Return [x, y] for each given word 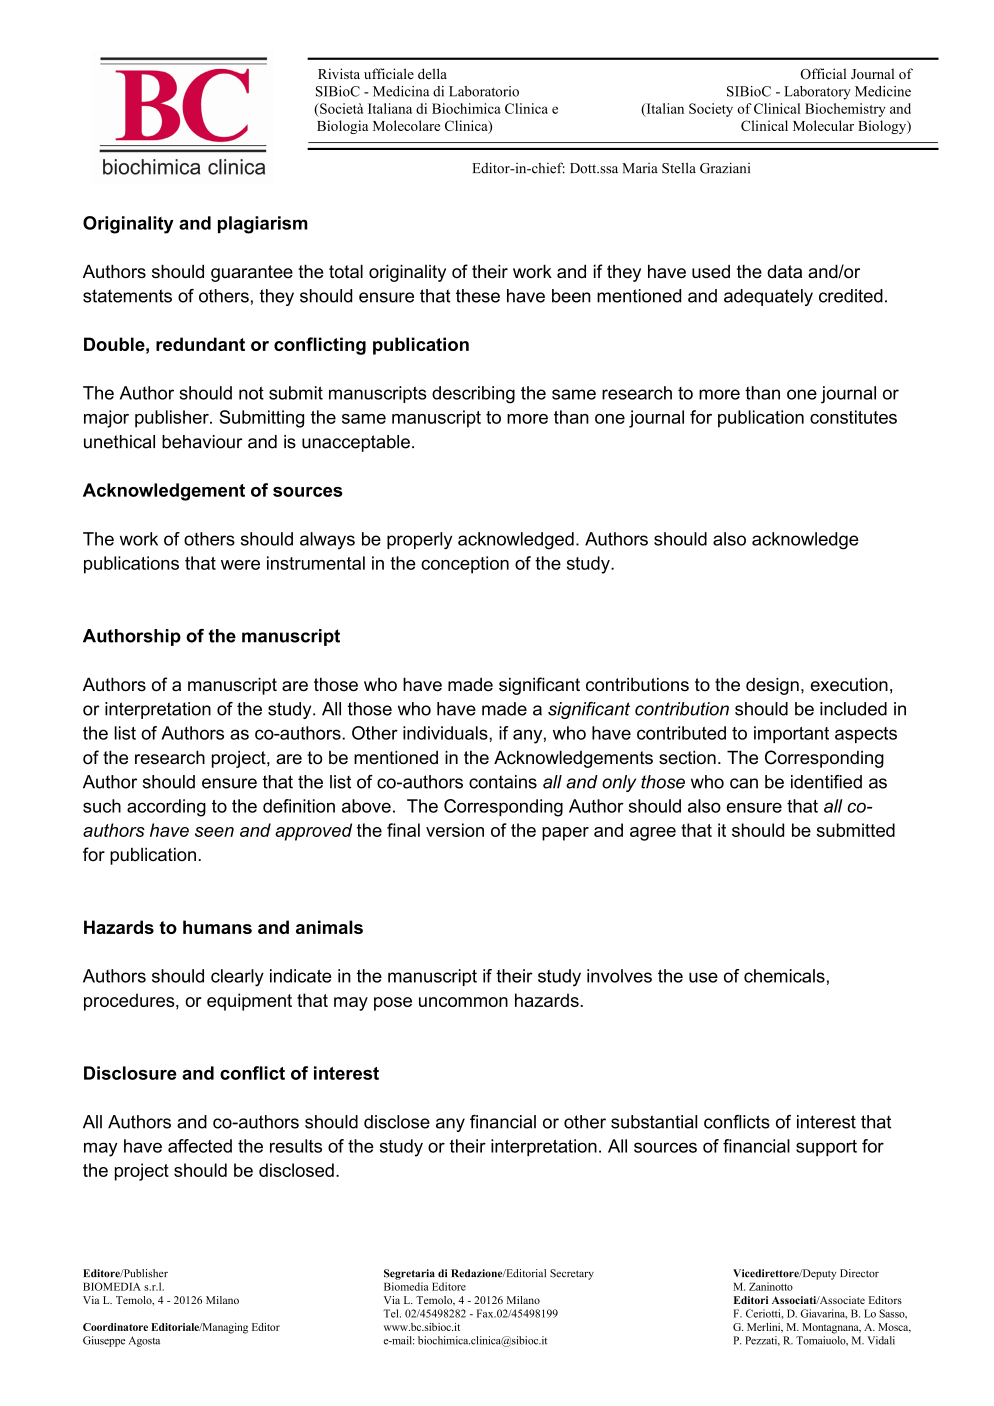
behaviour [202, 442]
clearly [237, 978]
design [772, 686]
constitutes [853, 417]
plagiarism [263, 225]
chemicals [784, 976]
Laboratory [817, 93]
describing [473, 395]
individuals [446, 733]
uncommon [463, 1002]
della [432, 73]
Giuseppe [104, 1341]
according [166, 808]
